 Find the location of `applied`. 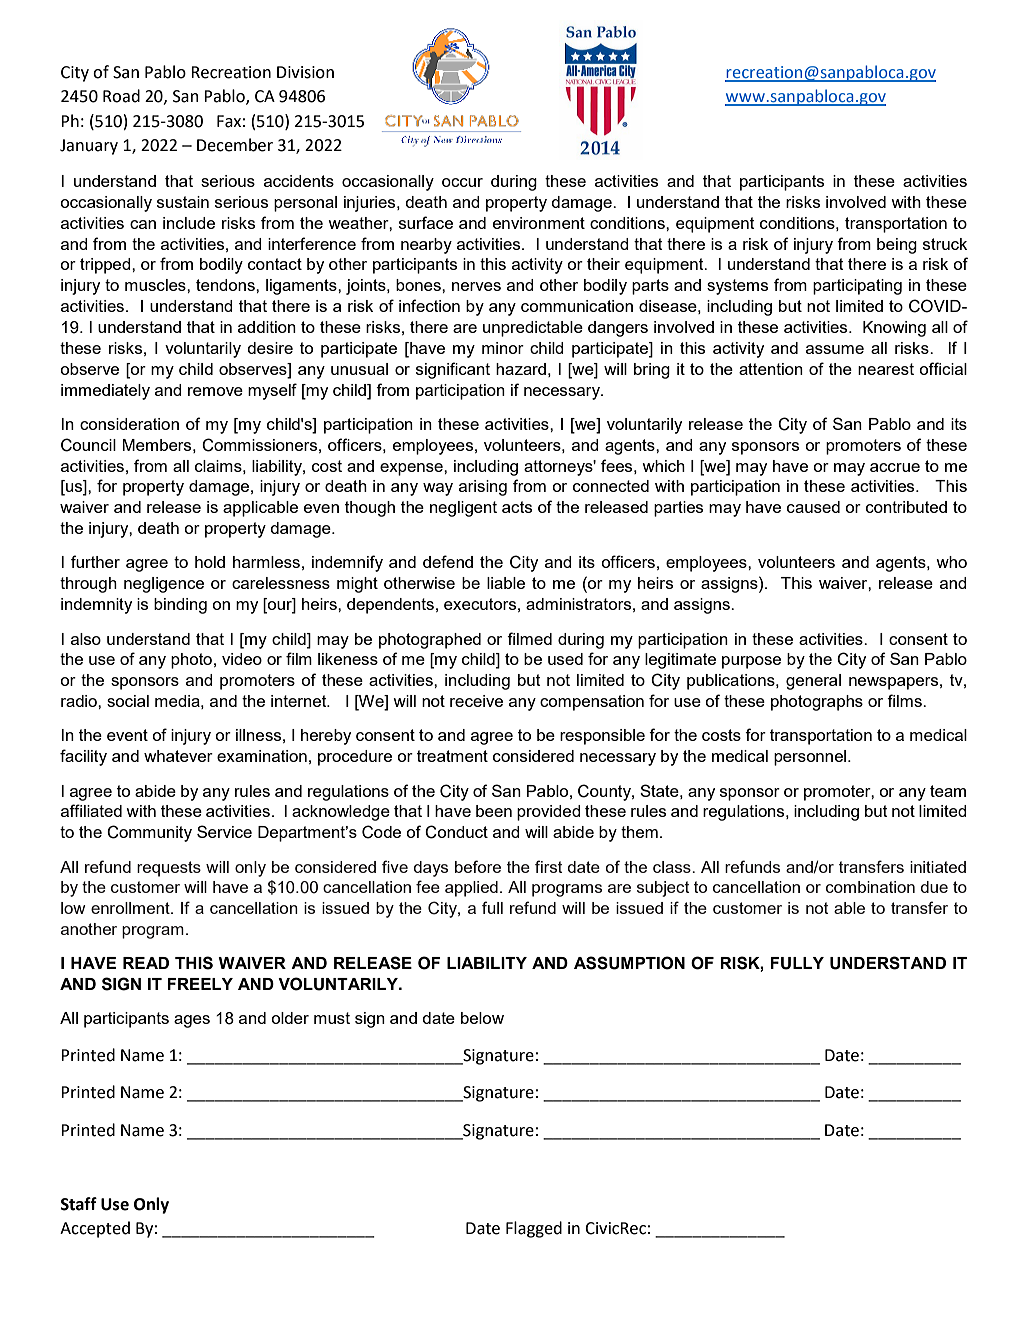

applied is located at coordinates (471, 889).
